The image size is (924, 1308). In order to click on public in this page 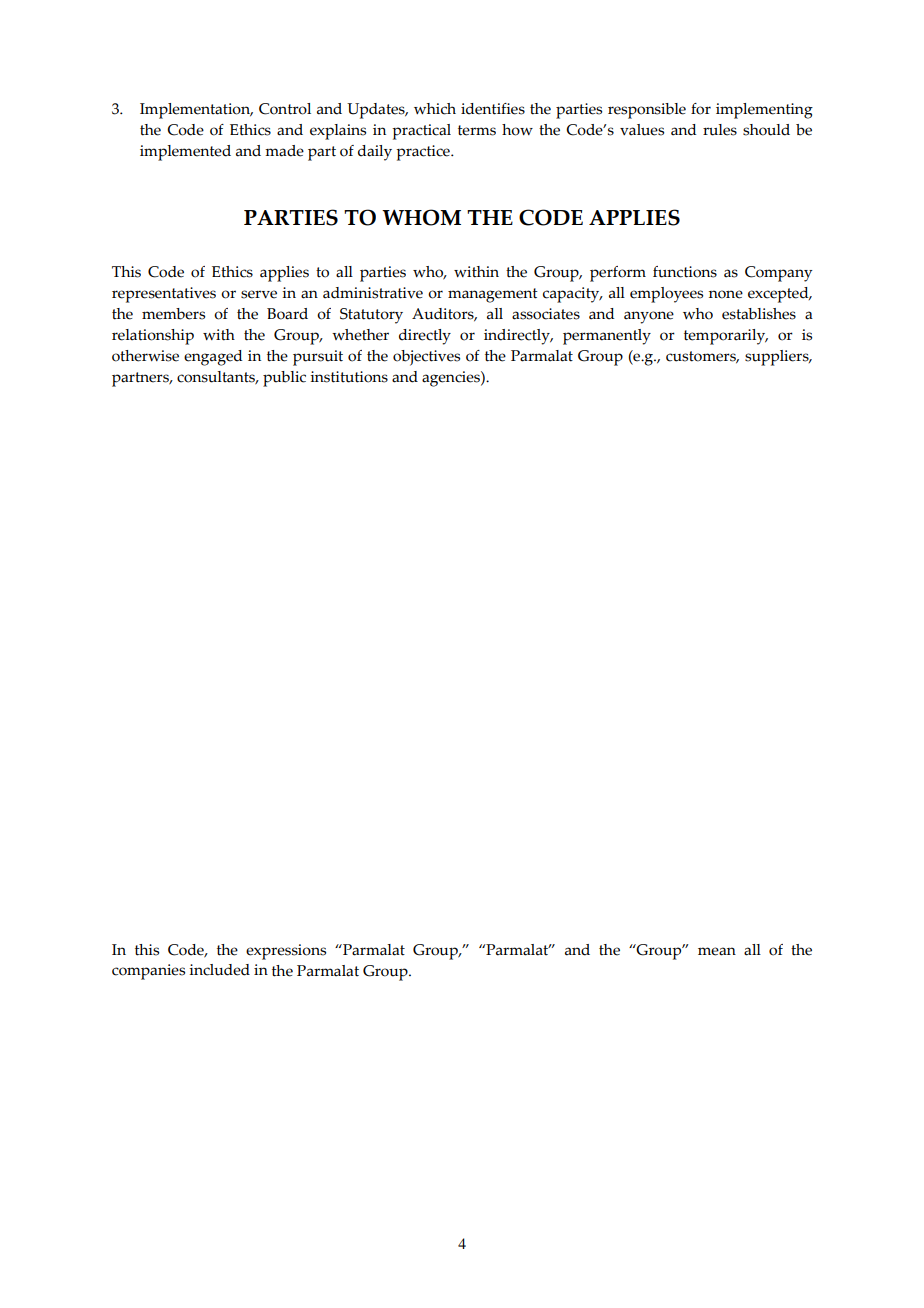, I will do `click(284, 379)`.
